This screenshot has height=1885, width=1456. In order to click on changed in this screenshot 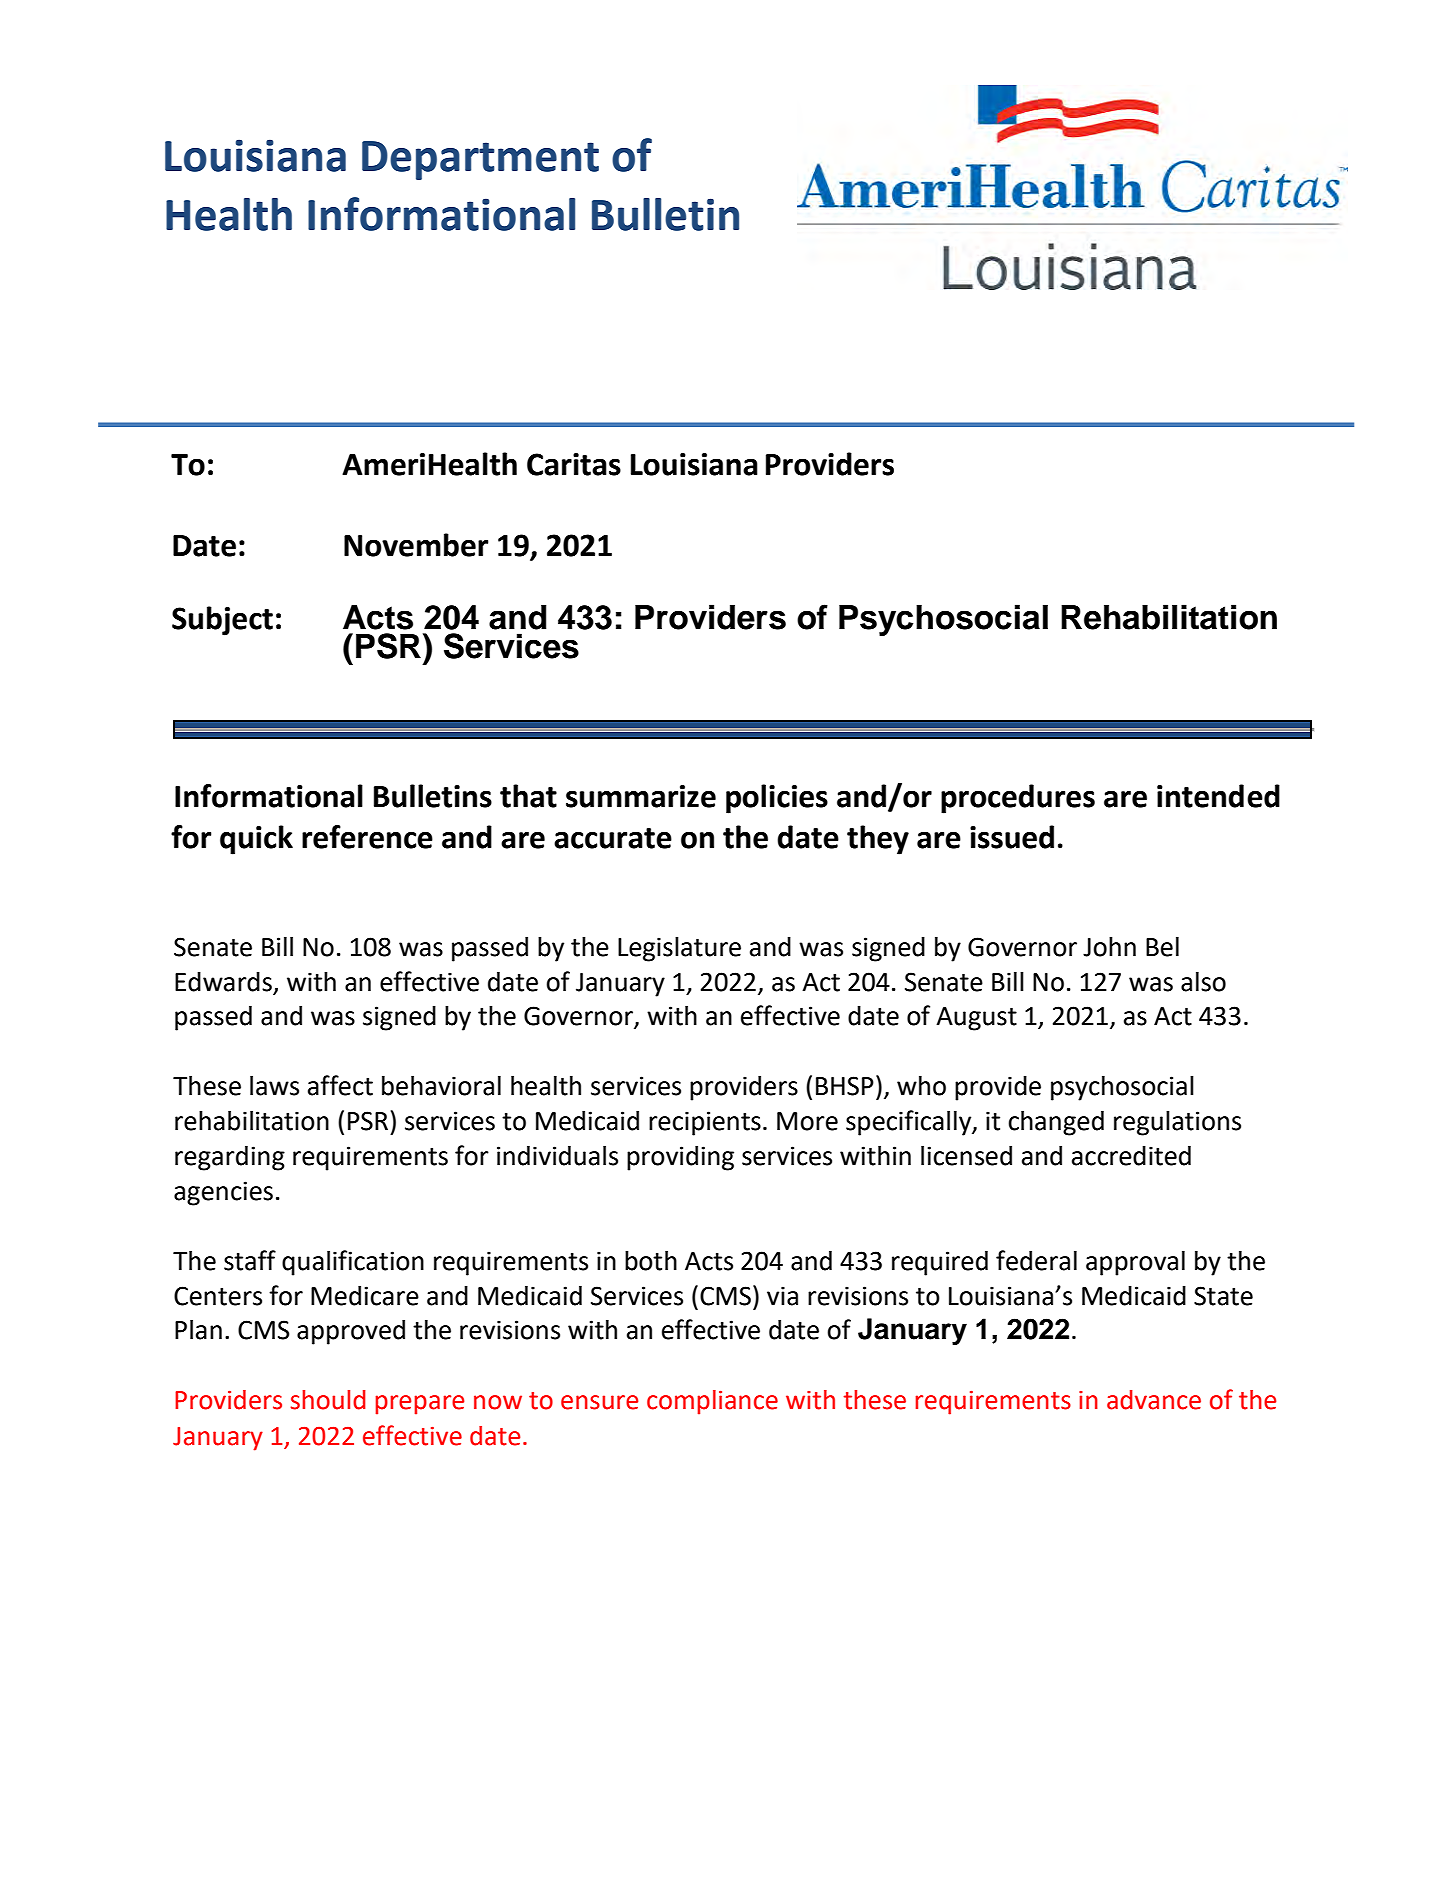, I will do `click(1056, 1123)`.
